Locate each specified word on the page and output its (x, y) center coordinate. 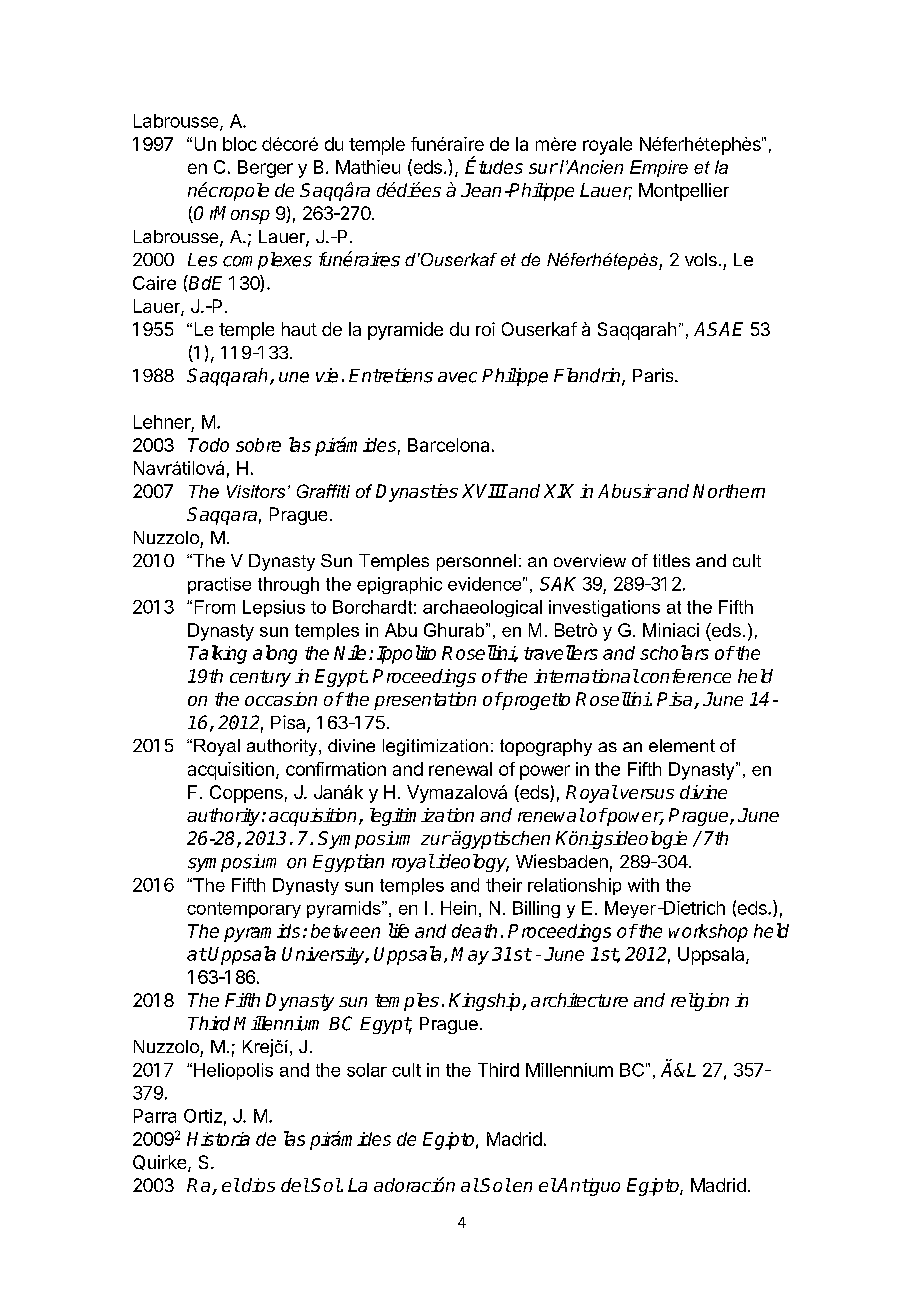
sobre (258, 445)
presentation (425, 701)
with (643, 885)
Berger (265, 169)
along (275, 654)
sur (543, 168)
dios (258, 1185)
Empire (659, 168)
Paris (654, 375)
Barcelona (448, 445)
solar (367, 1070)
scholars (674, 652)
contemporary (244, 910)
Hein (458, 908)
